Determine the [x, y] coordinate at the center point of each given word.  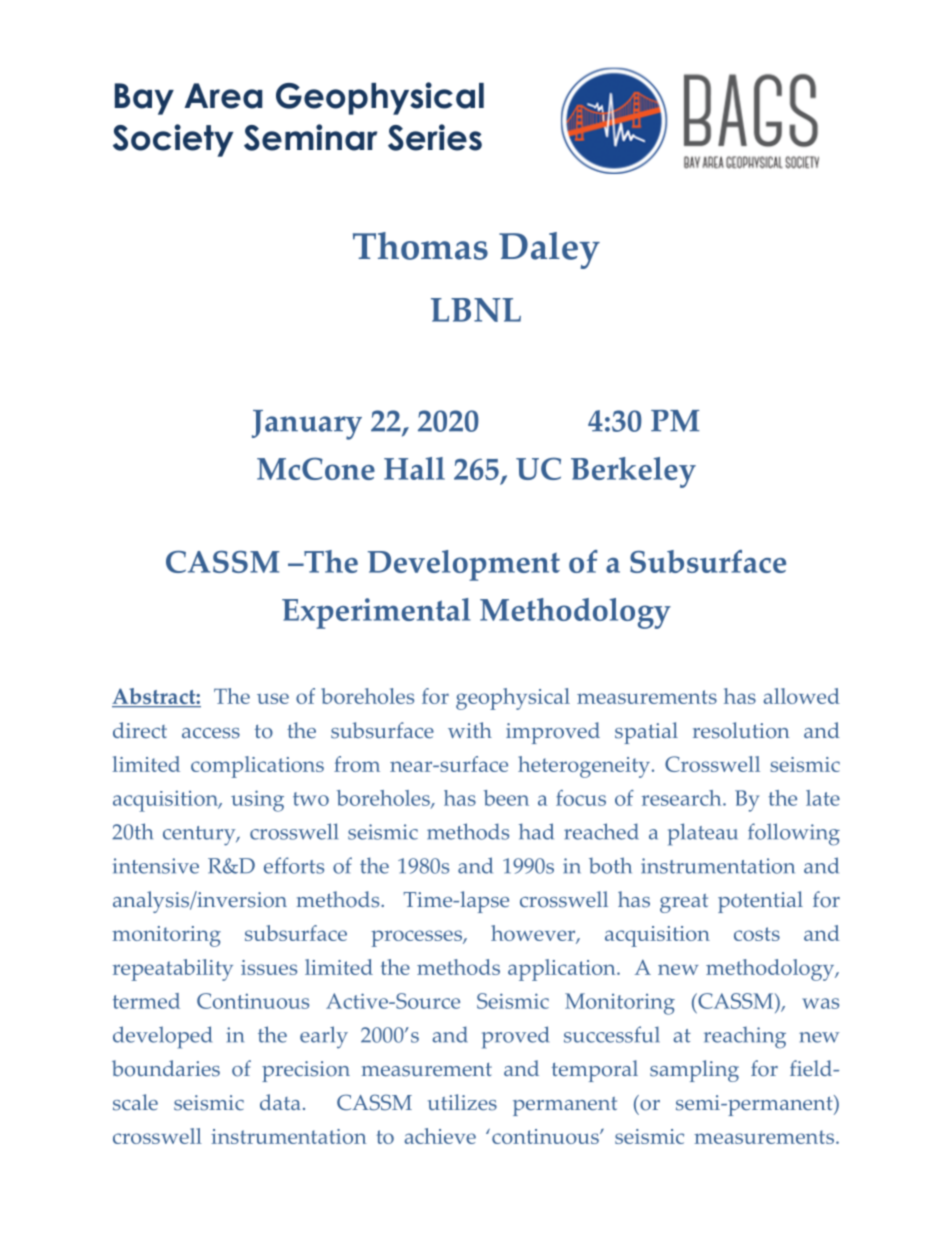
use [273, 698]
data [280, 1102]
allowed [801, 696]
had [536, 831]
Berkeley [633, 472]
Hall [414, 468]
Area [223, 96]
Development [464, 565]
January [307, 425]
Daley [549, 250]
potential [760, 902]
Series [435, 137]
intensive [156, 866]
